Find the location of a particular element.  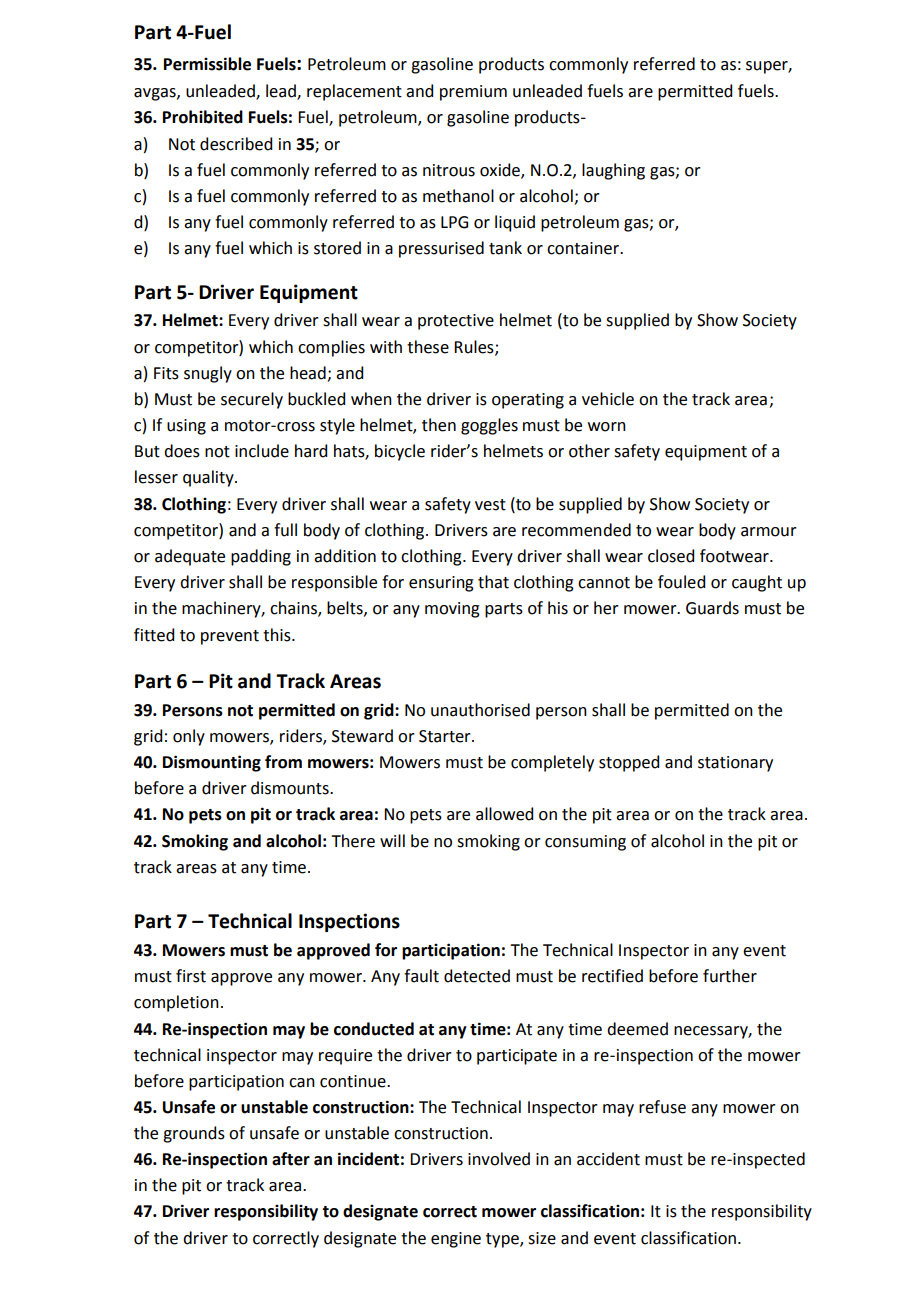

Guards is located at coordinates (712, 608).
